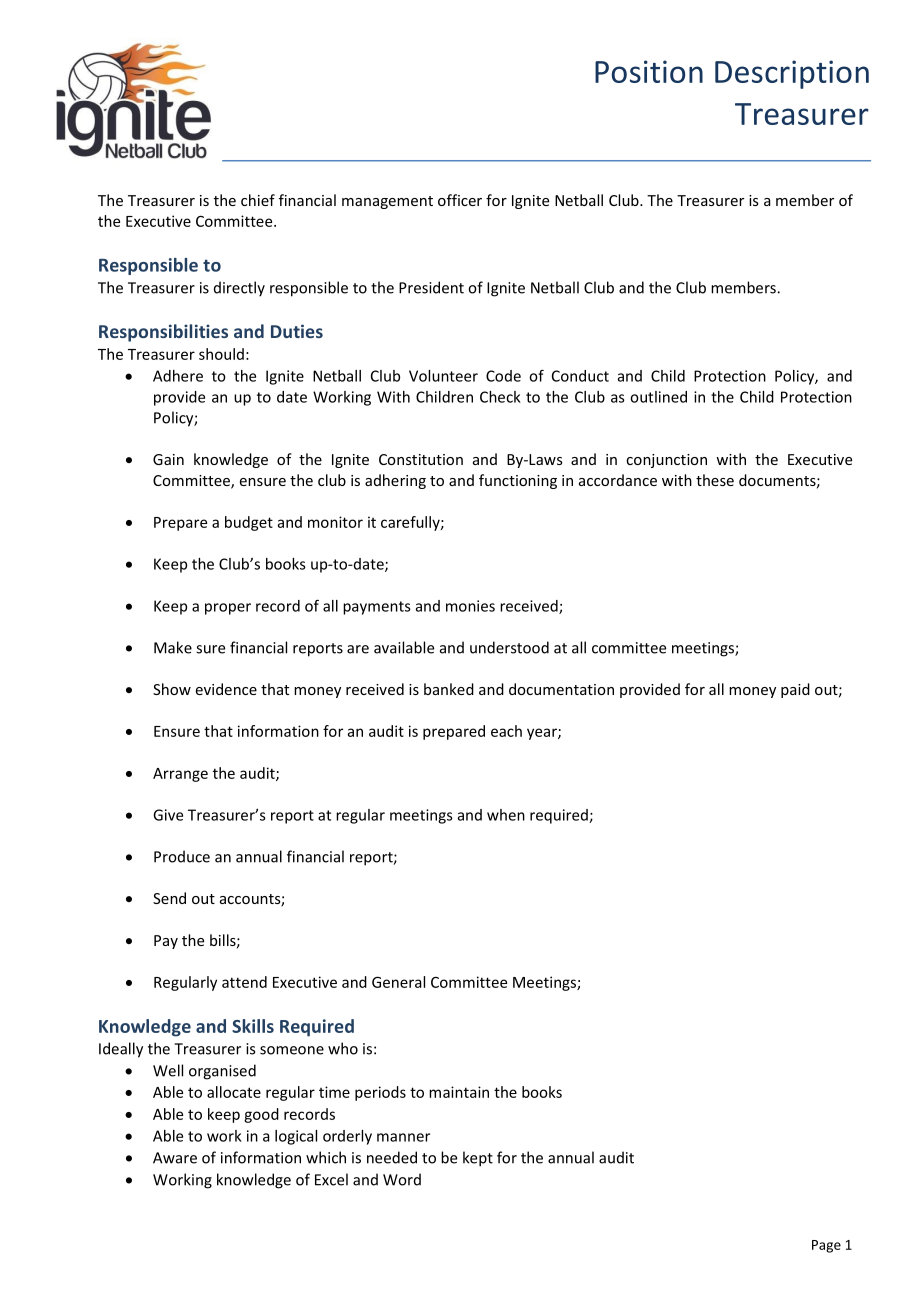  Describe the element at coordinates (478, 1159) in the page. I see `kept` at that location.
